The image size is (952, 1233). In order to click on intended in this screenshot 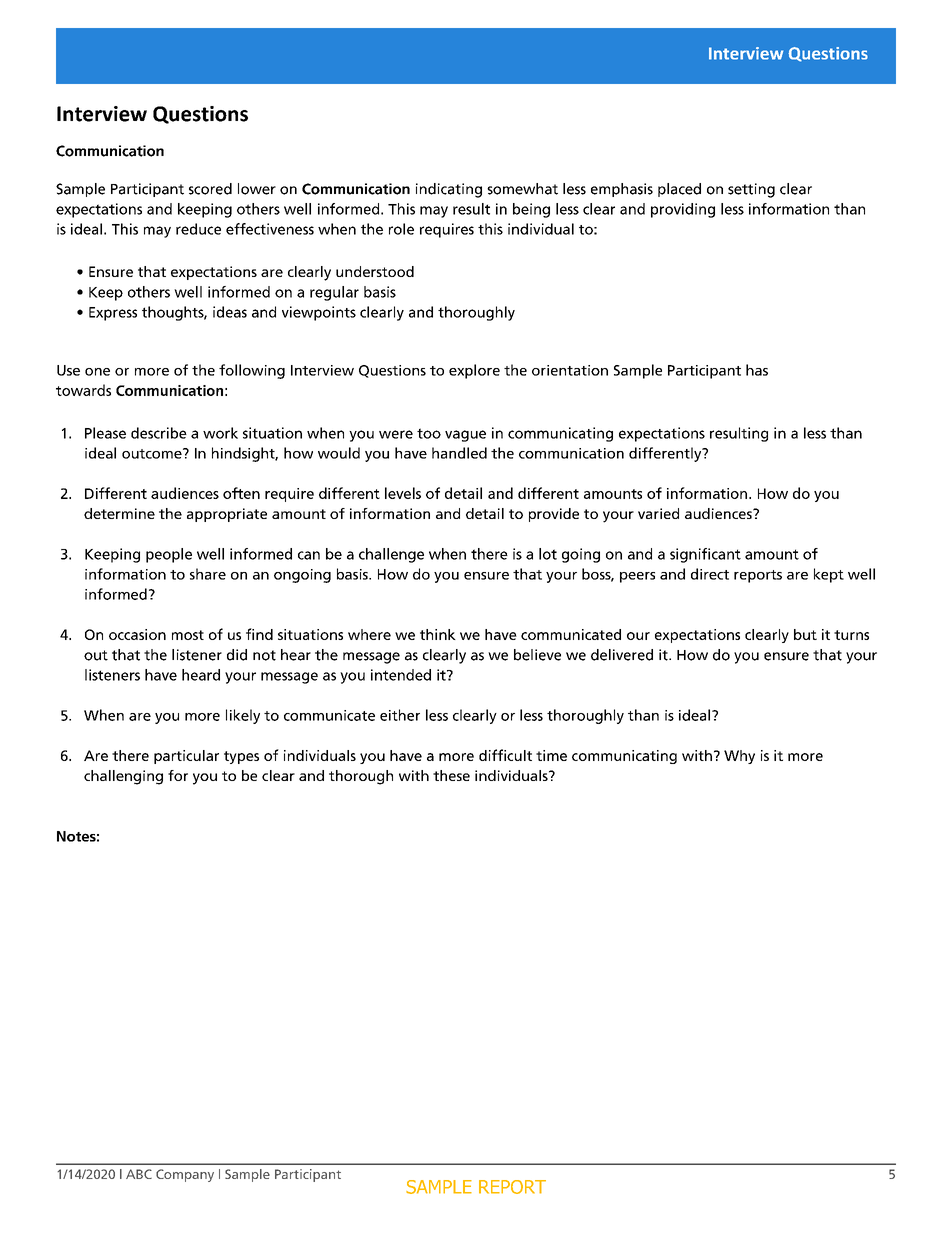, I will do `click(401, 675)`.
